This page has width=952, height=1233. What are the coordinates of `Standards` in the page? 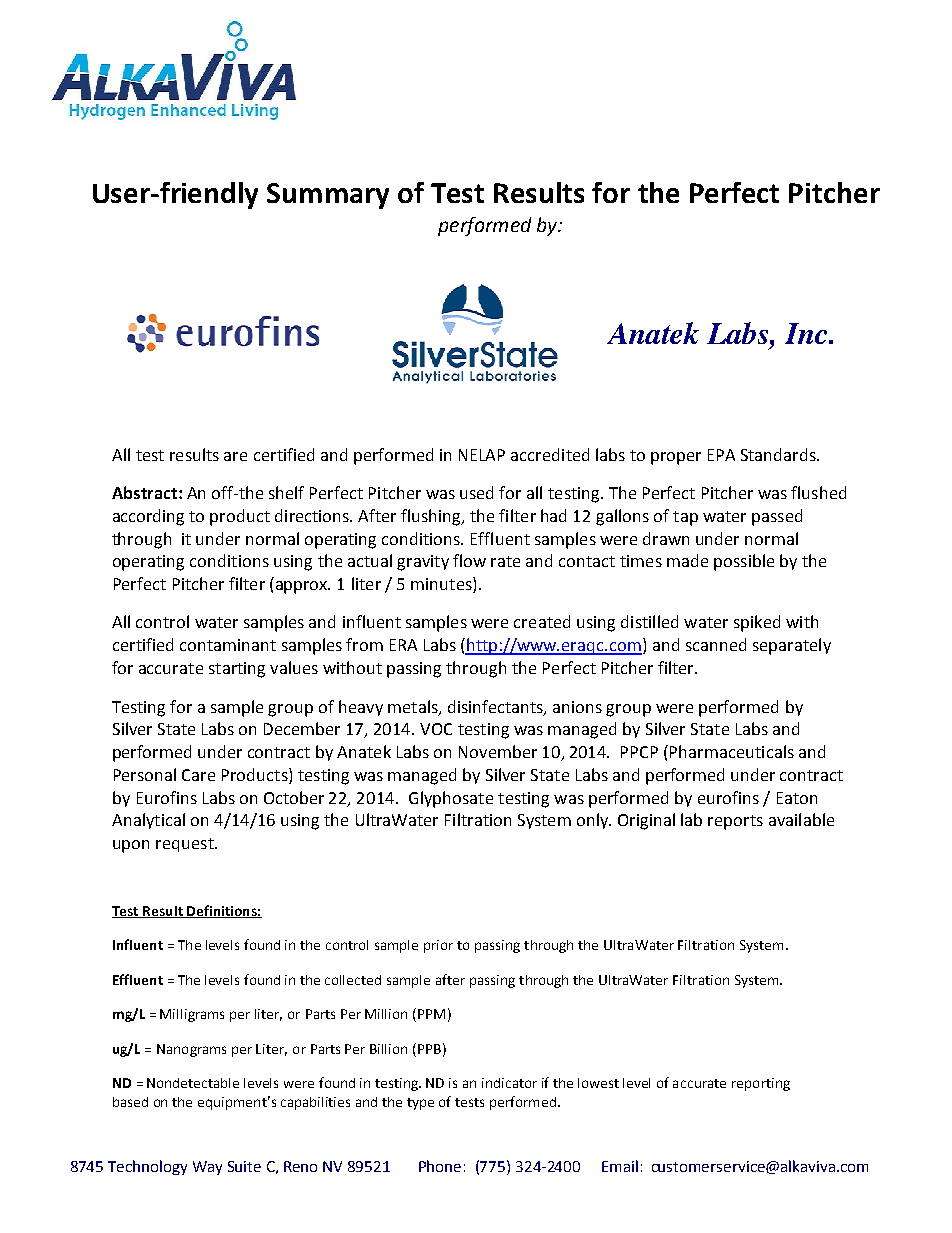 It's located at (779, 454).
